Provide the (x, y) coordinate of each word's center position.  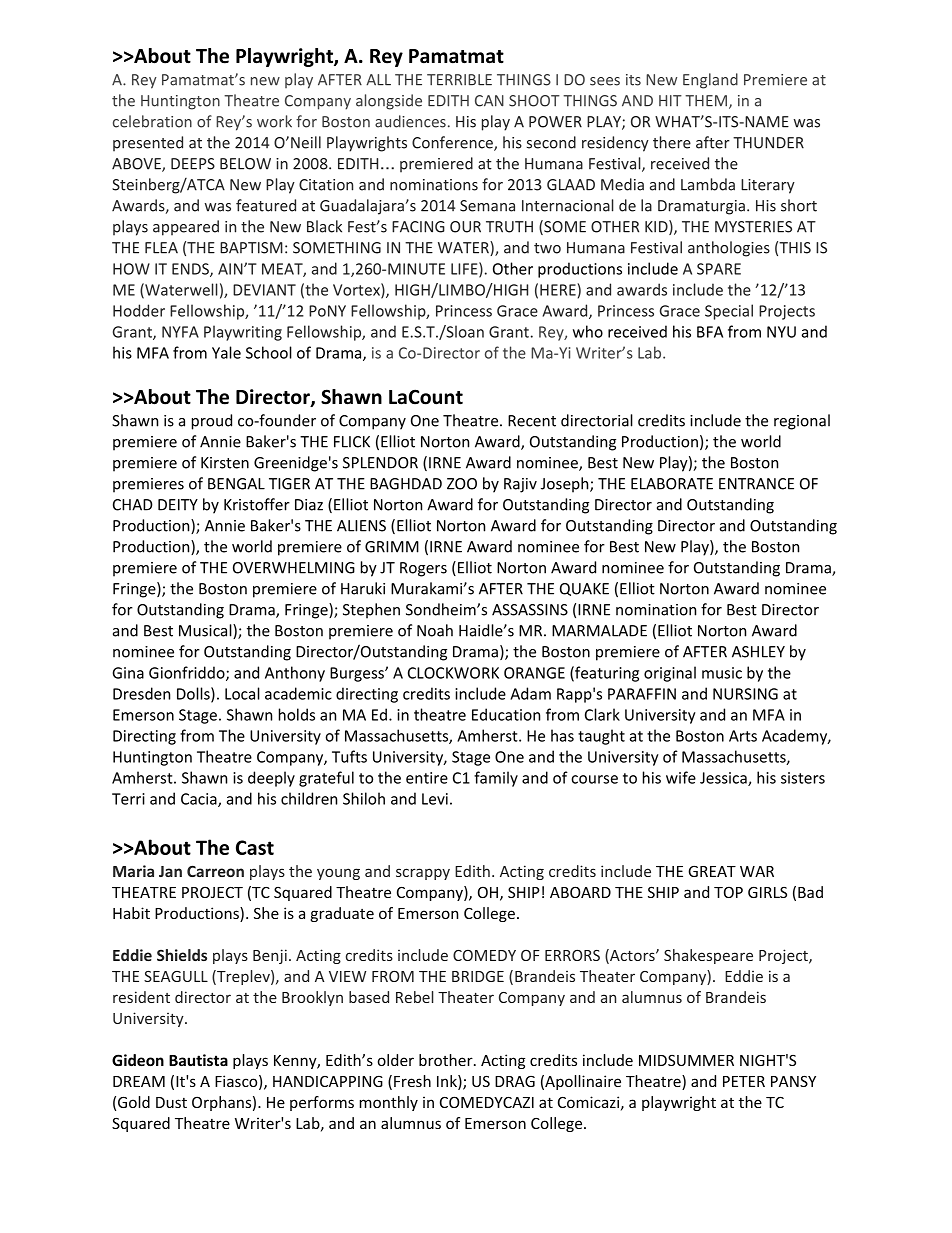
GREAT (712, 871)
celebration (152, 121)
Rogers (423, 569)
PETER (744, 1081)
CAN (489, 101)
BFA (710, 332)
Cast (255, 847)
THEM (706, 101)
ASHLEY (758, 652)
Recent (532, 421)
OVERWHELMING (294, 568)
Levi (435, 799)
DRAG (515, 1081)
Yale (226, 352)
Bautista (198, 1060)
